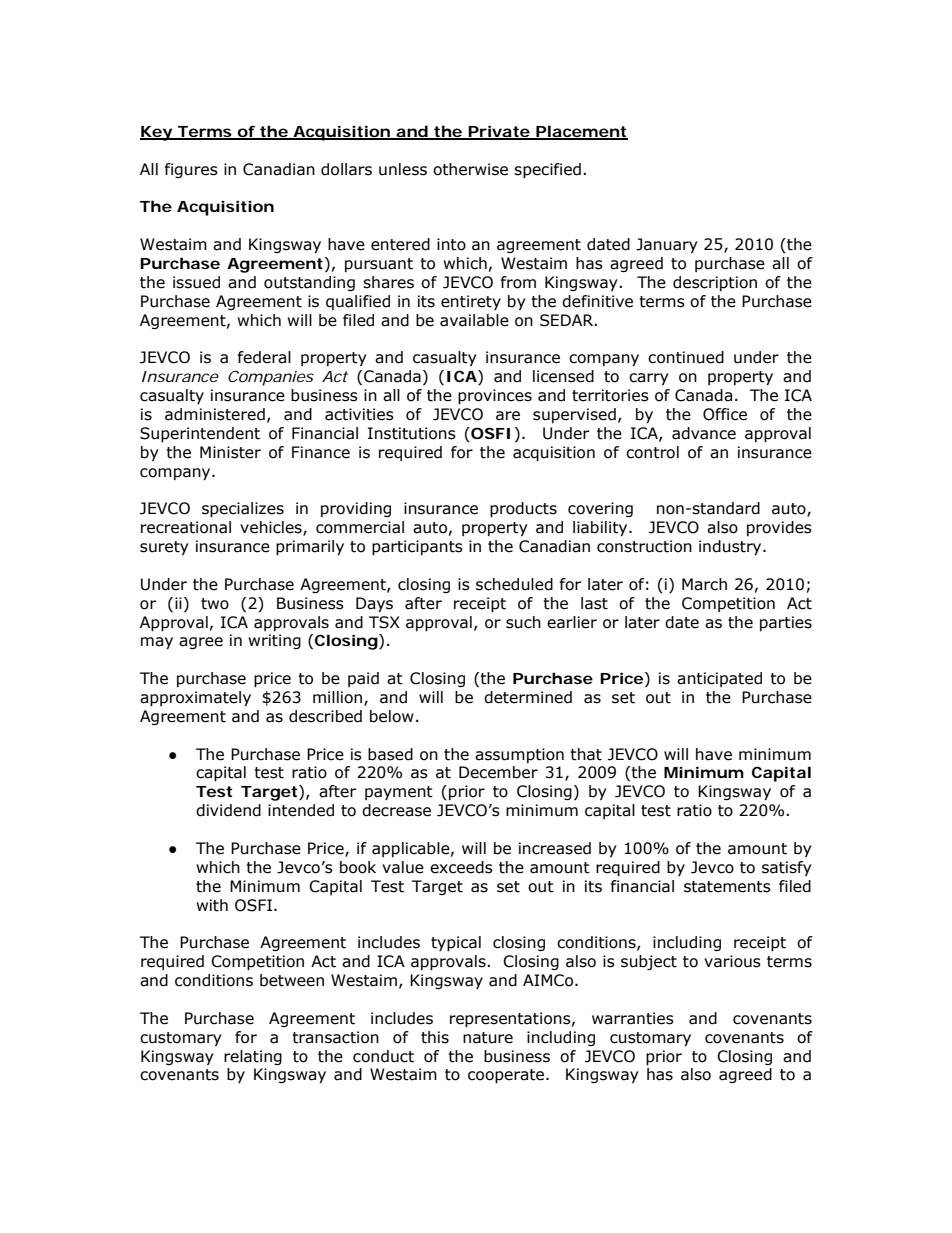 The height and width of the screenshot is (1233, 952). I want to click on two, so click(215, 604).
